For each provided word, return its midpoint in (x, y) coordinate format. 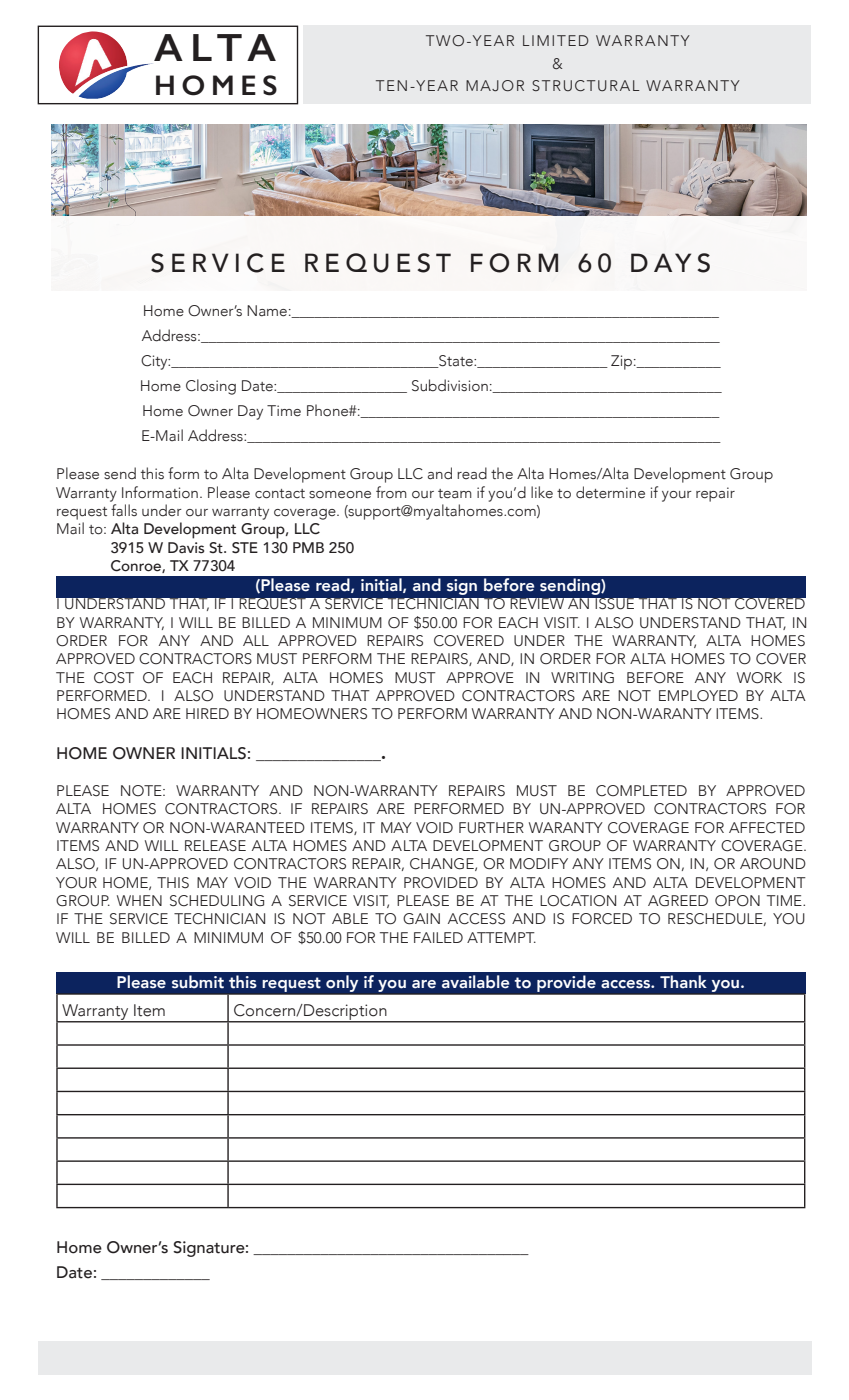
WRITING (582, 678)
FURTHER (491, 828)
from (391, 492)
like (542, 492)
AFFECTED (767, 828)
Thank (683, 981)
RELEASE (215, 845)
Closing (211, 387)
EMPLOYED (698, 696)
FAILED (438, 937)
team (455, 494)
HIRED (207, 713)
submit (198, 982)
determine (610, 492)
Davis (186, 548)
